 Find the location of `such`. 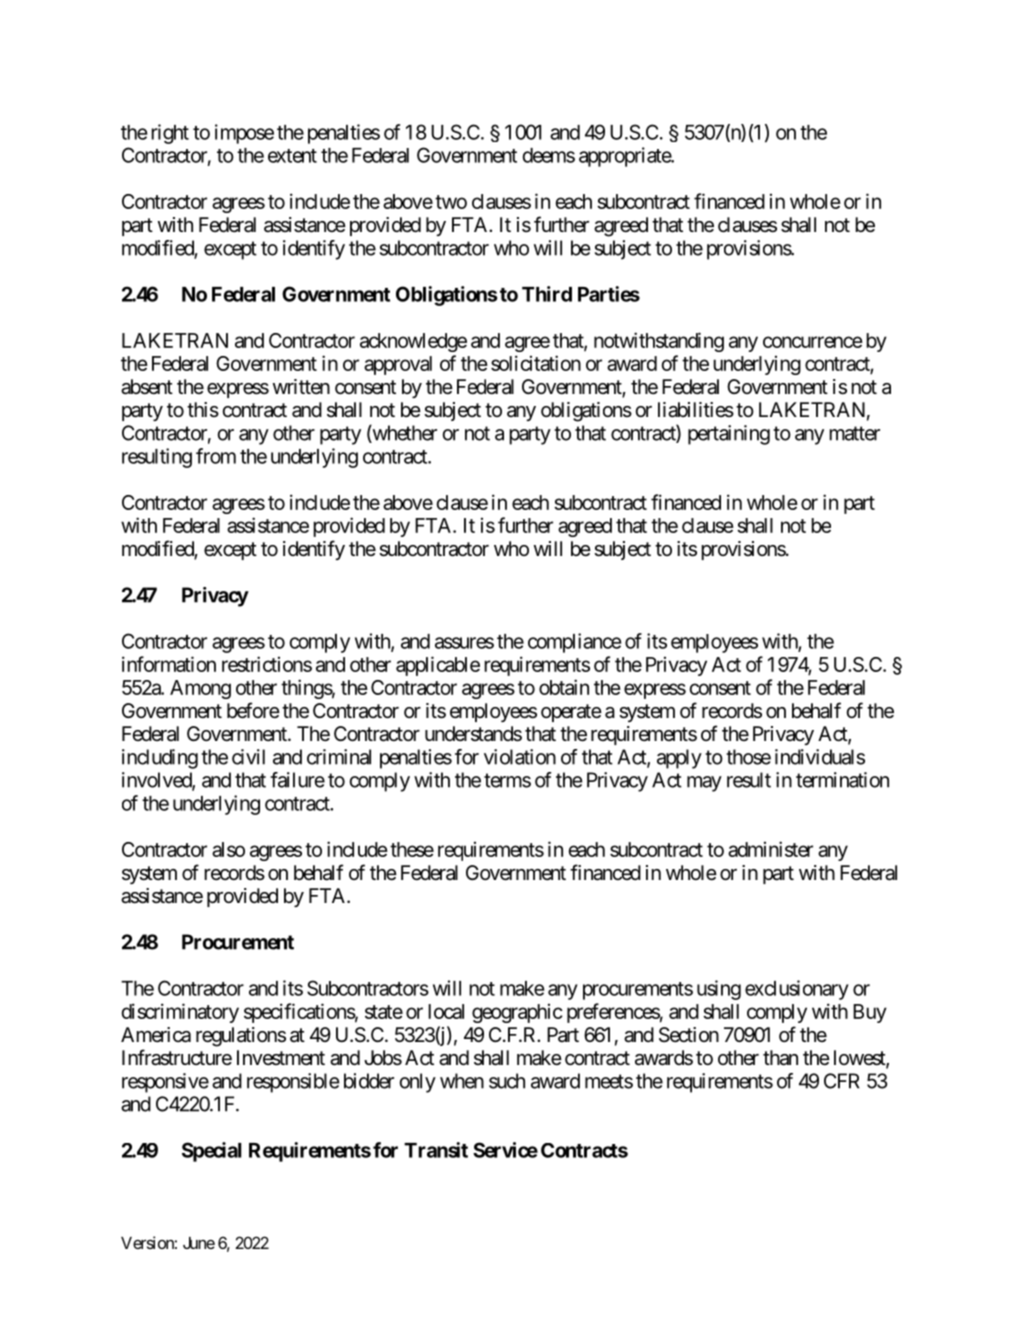

such is located at coordinates (507, 1081).
